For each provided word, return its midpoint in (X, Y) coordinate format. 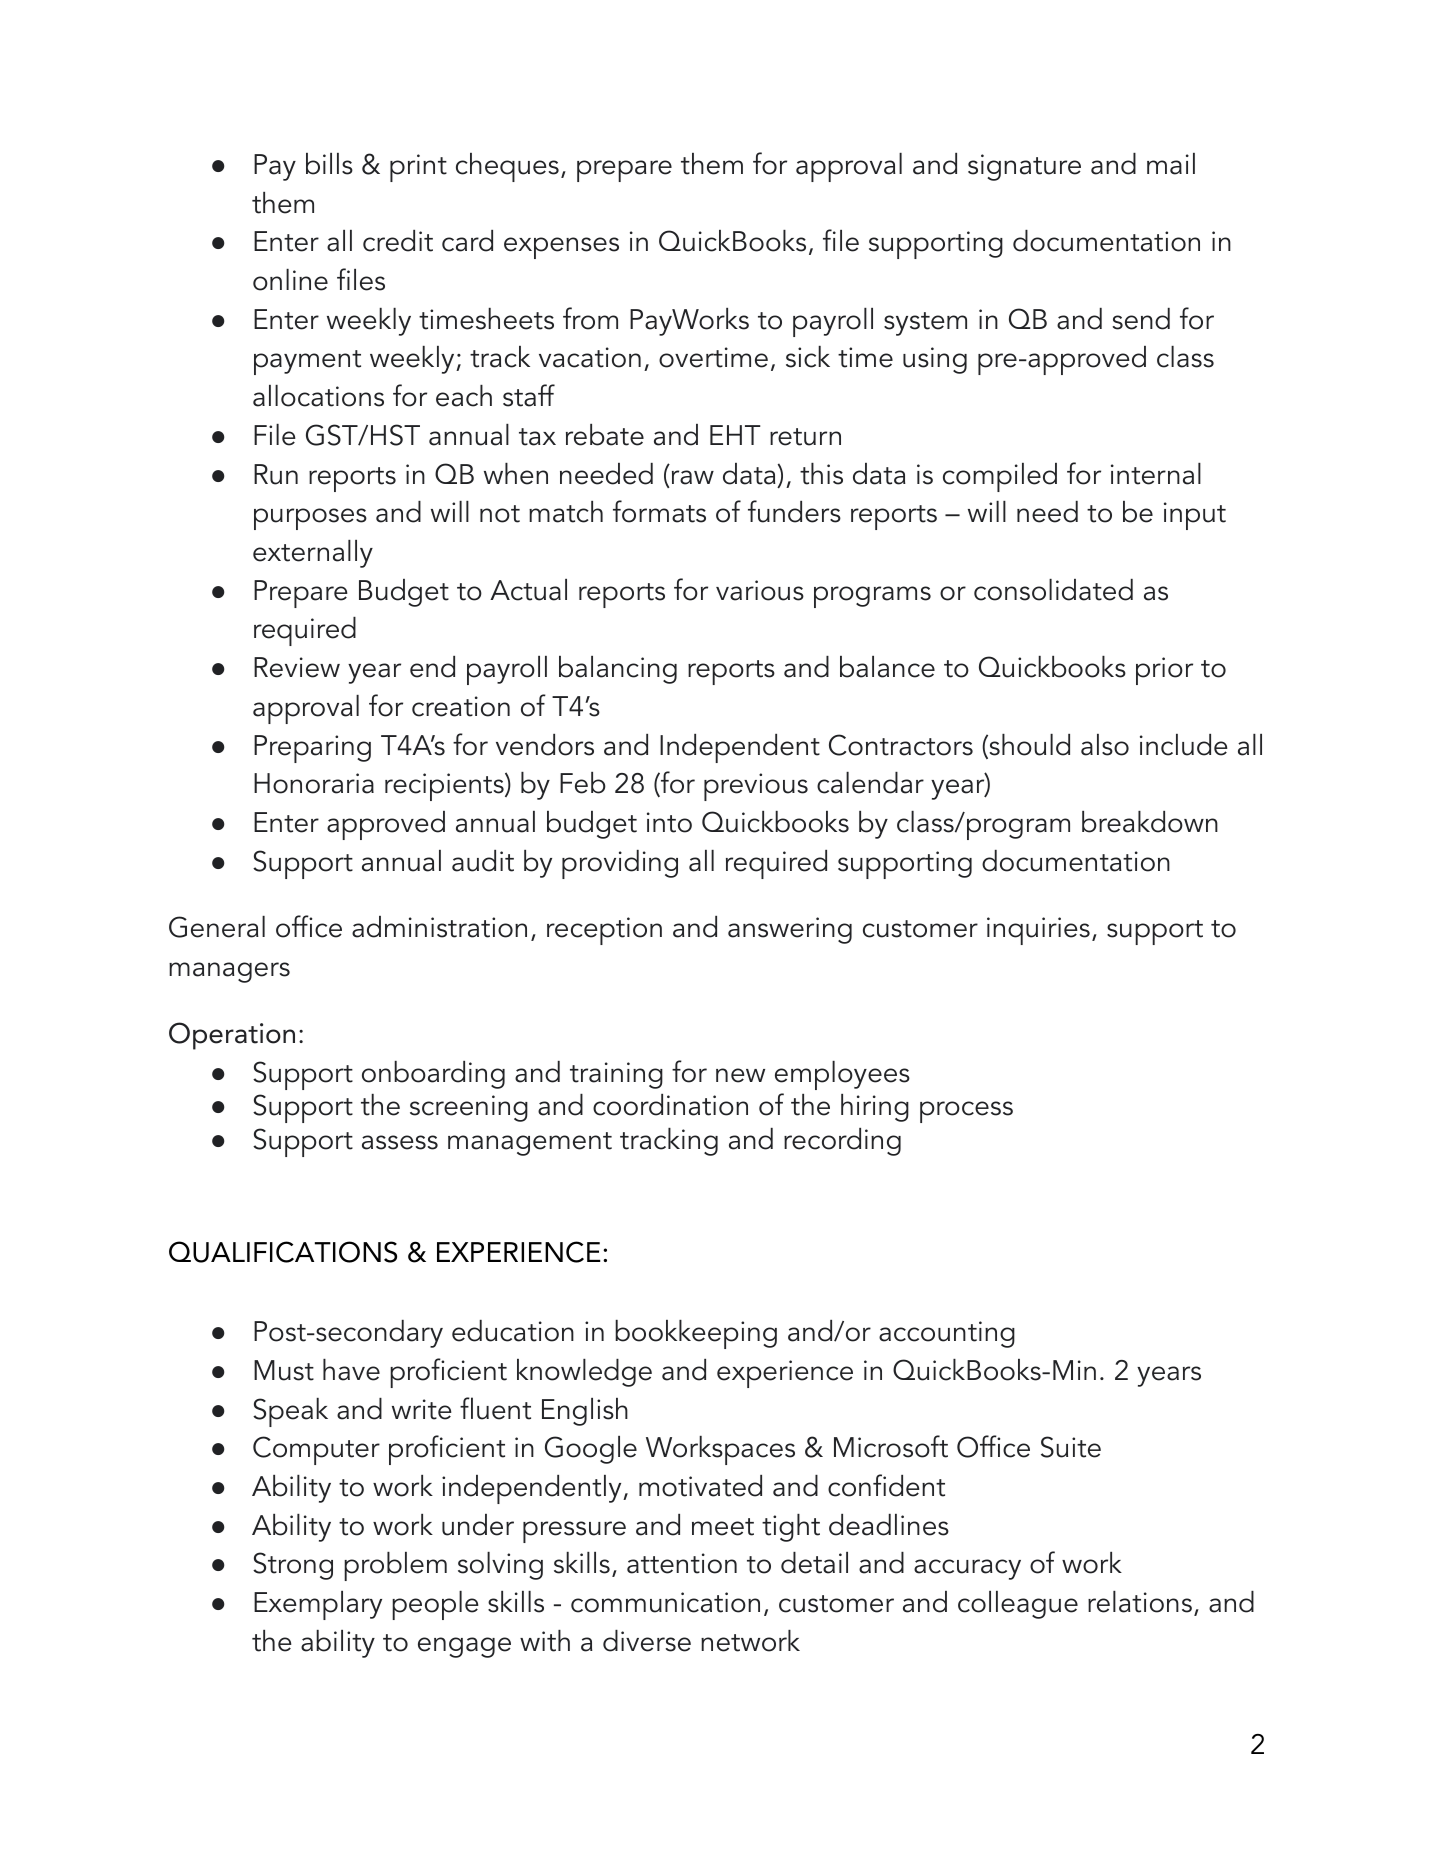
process (966, 1112)
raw (693, 477)
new (740, 1075)
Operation (232, 1036)
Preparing (312, 749)
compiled (1000, 477)
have (351, 1370)
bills (329, 164)
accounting (947, 1334)
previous (756, 787)
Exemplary (318, 1605)
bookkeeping (696, 1334)
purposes (310, 519)
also (1105, 745)
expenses (561, 248)
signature (1024, 167)
